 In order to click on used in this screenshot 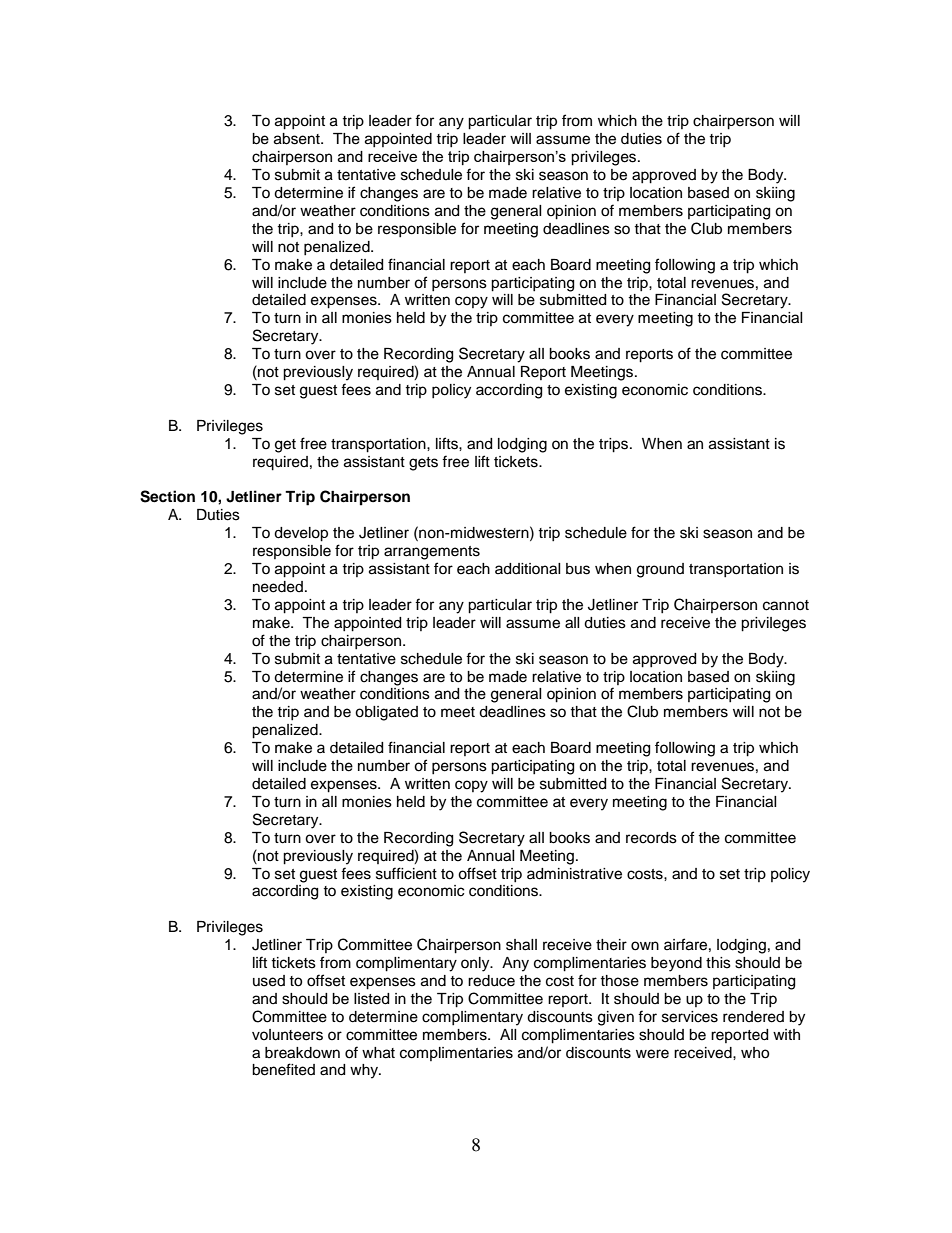, I will do `click(269, 981)`.
